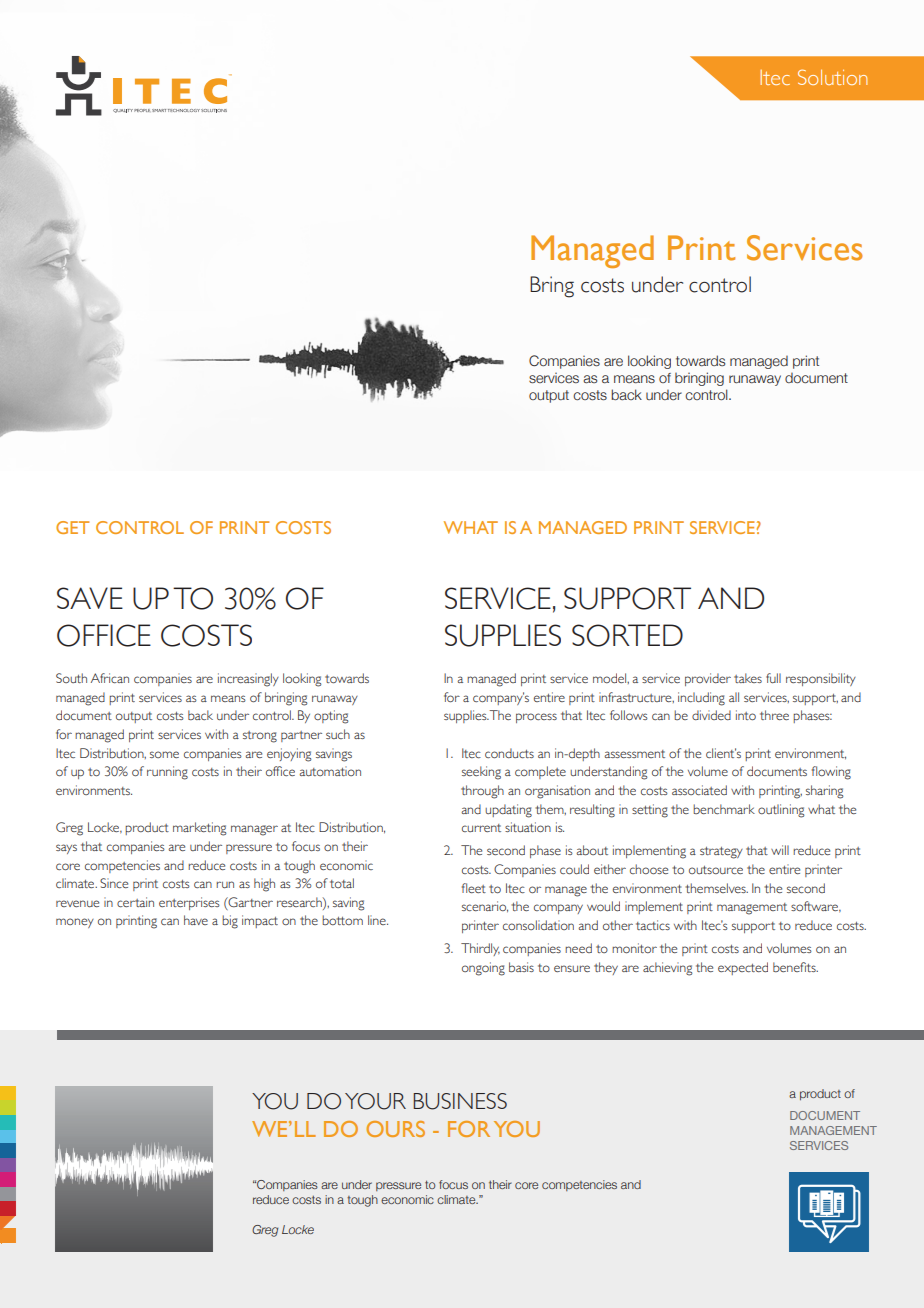  I want to click on SAVE, so click(90, 598).
